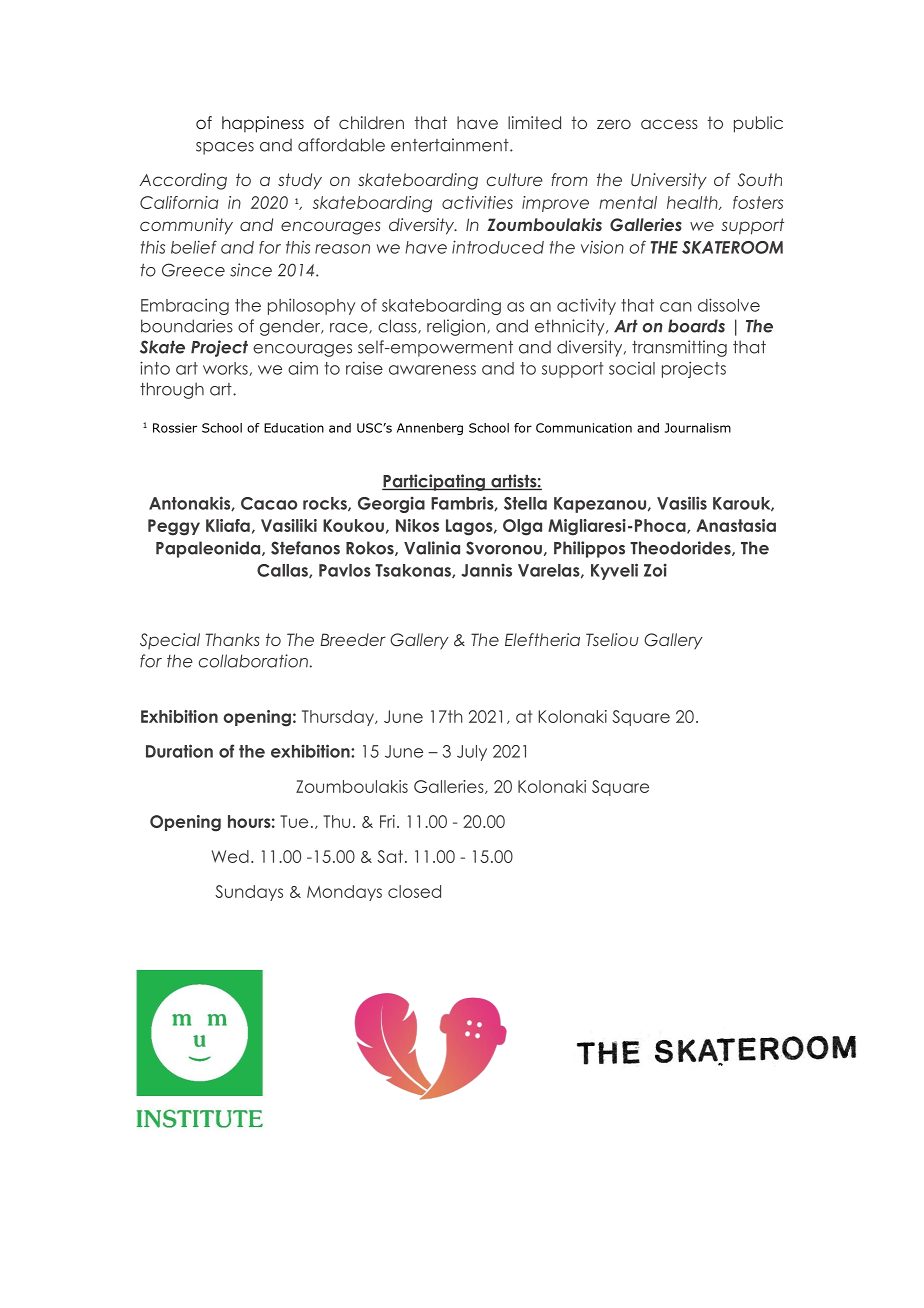  What do you see at coordinates (179, 751) in the image?
I see `Duration` at bounding box center [179, 751].
